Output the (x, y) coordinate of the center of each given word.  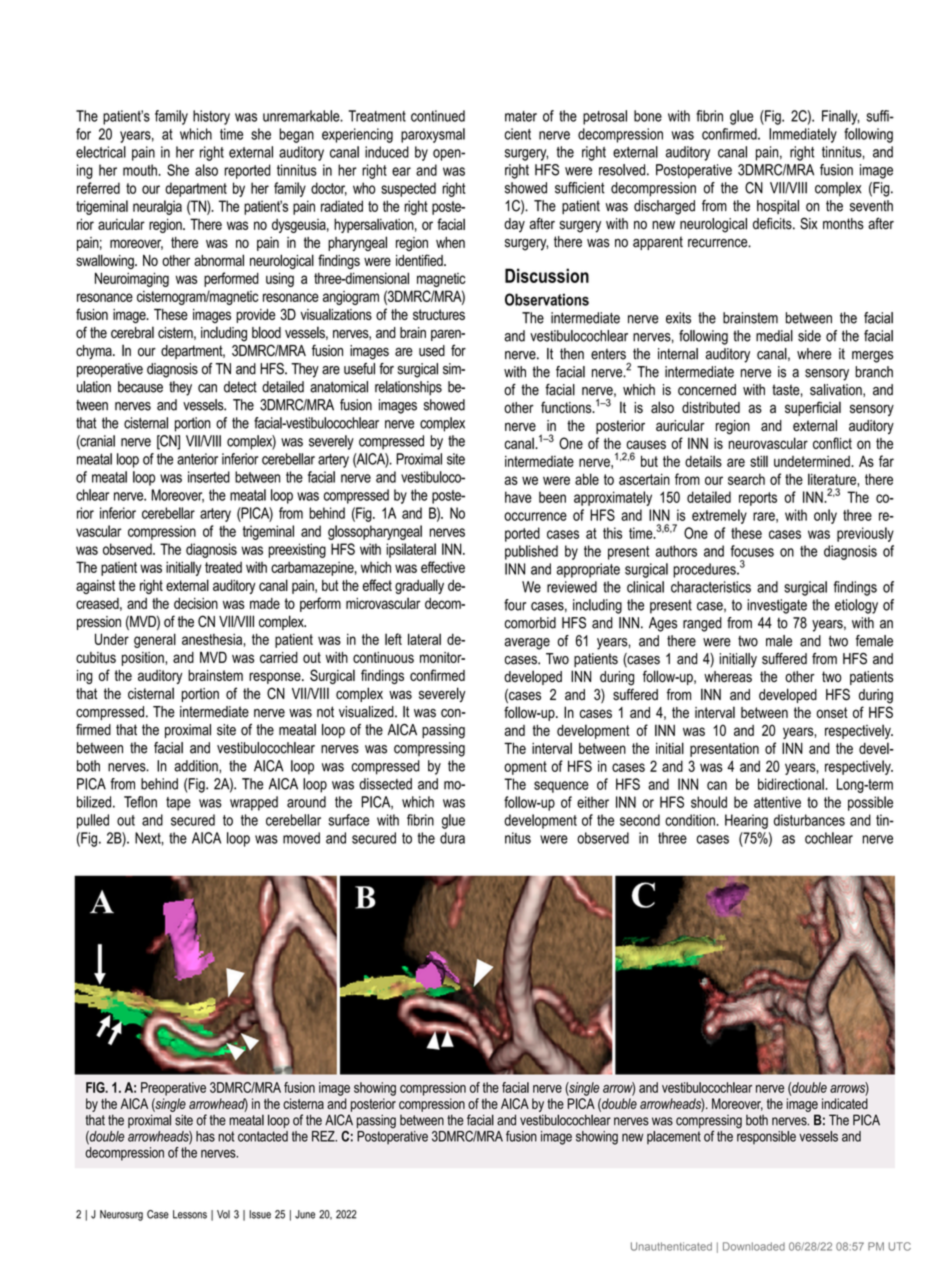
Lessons (190, 1214)
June (305, 1214)
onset (832, 712)
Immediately (803, 135)
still (759, 461)
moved (301, 838)
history (211, 117)
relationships (408, 388)
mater (521, 116)
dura (452, 838)
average (527, 644)
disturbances (809, 820)
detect (240, 387)
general (155, 640)
